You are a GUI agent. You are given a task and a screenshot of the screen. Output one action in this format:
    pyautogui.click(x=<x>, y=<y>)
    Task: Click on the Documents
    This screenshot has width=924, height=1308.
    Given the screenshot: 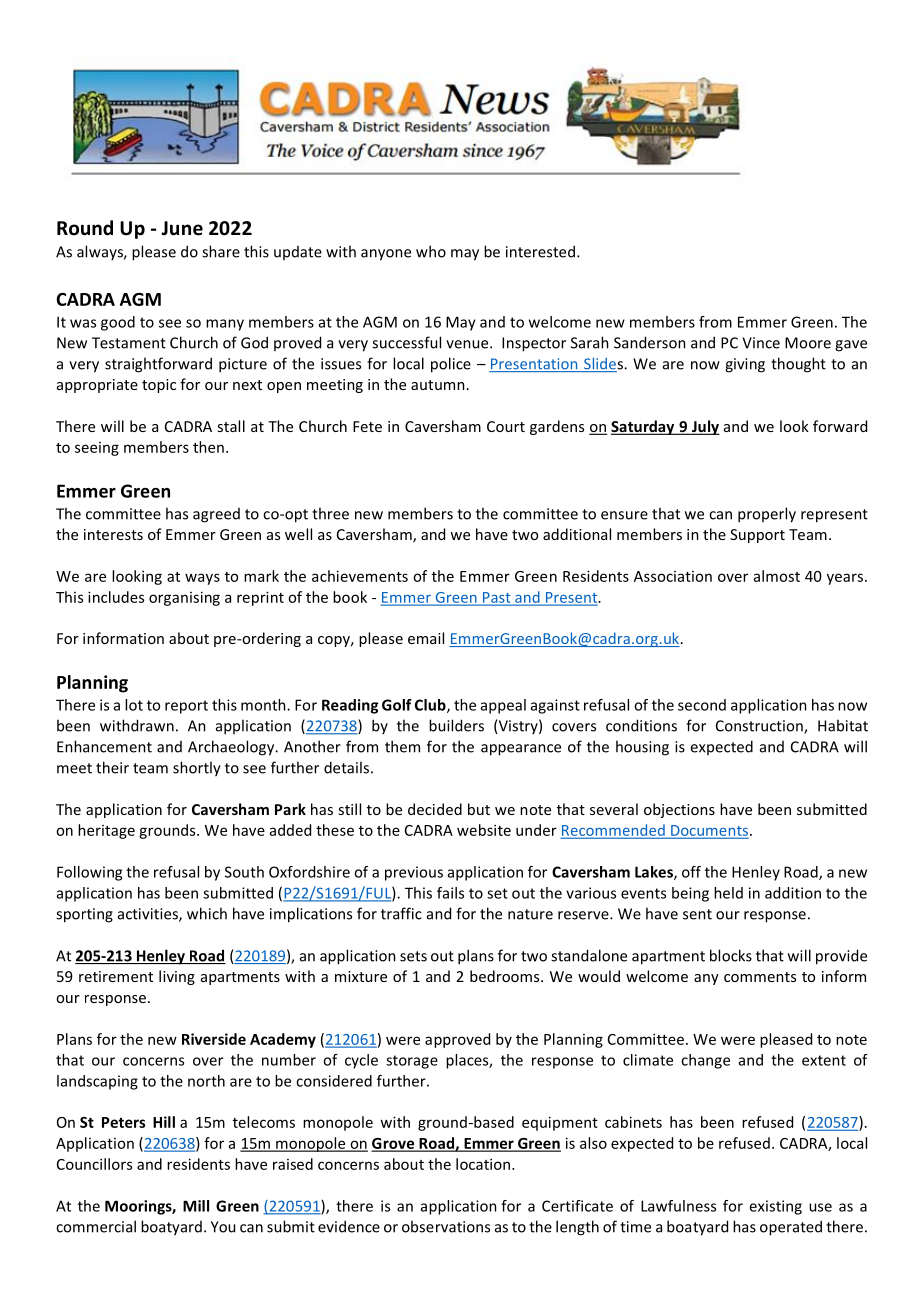 What is the action you would take?
    pyautogui.click(x=708, y=831)
